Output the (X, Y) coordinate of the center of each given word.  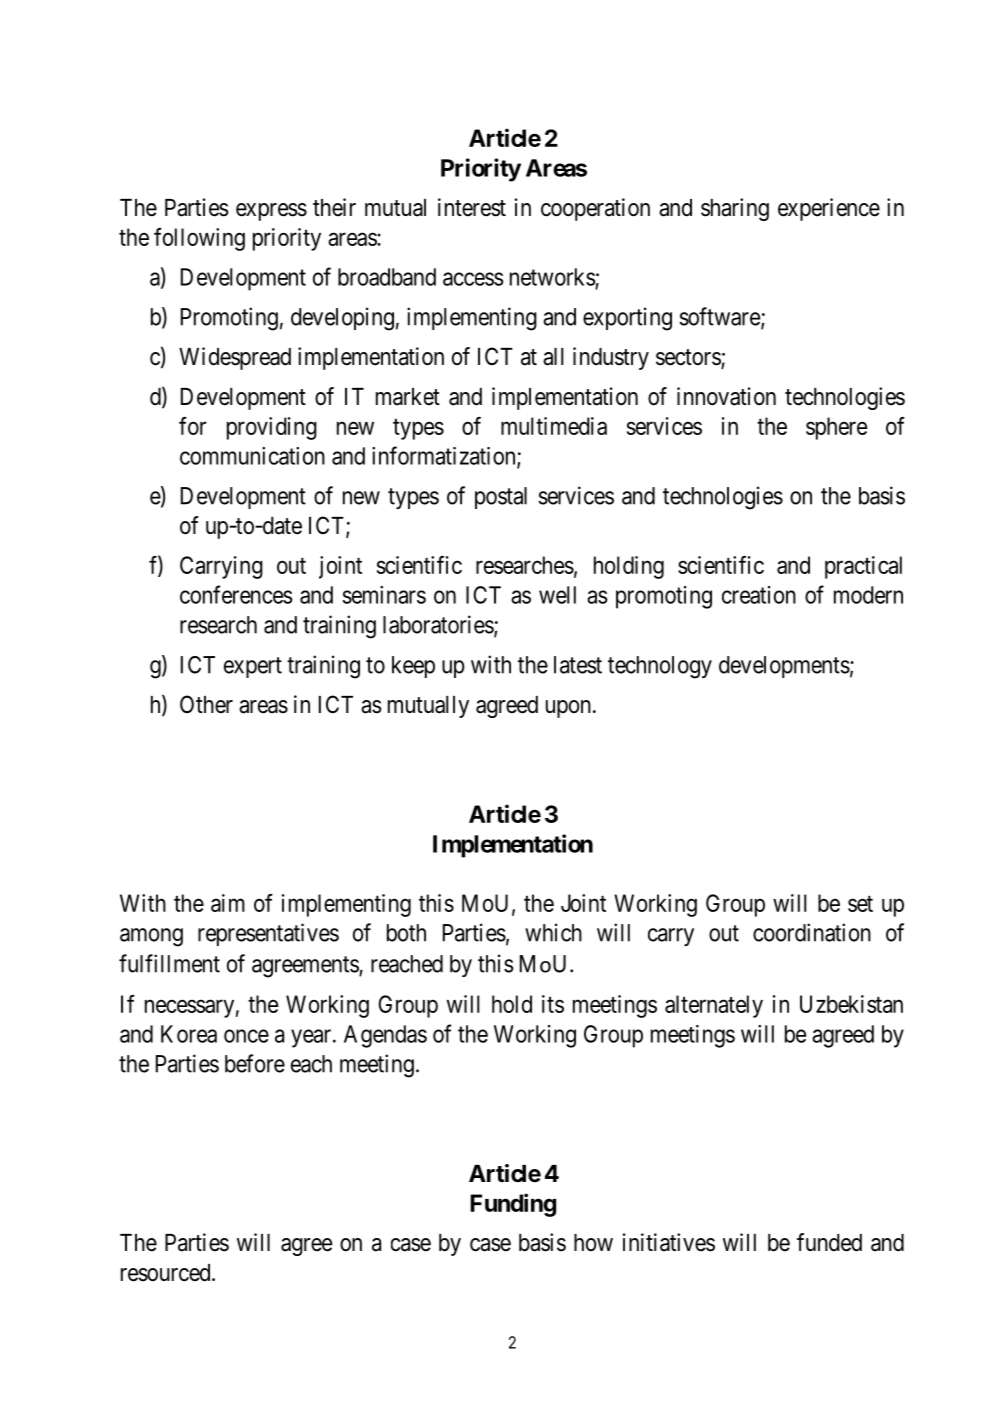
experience (829, 209)
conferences (236, 594)
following (199, 239)
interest (472, 207)
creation (759, 595)
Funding (513, 1205)
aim (228, 903)
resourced (167, 1273)
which (553, 932)
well (557, 595)
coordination (812, 932)
